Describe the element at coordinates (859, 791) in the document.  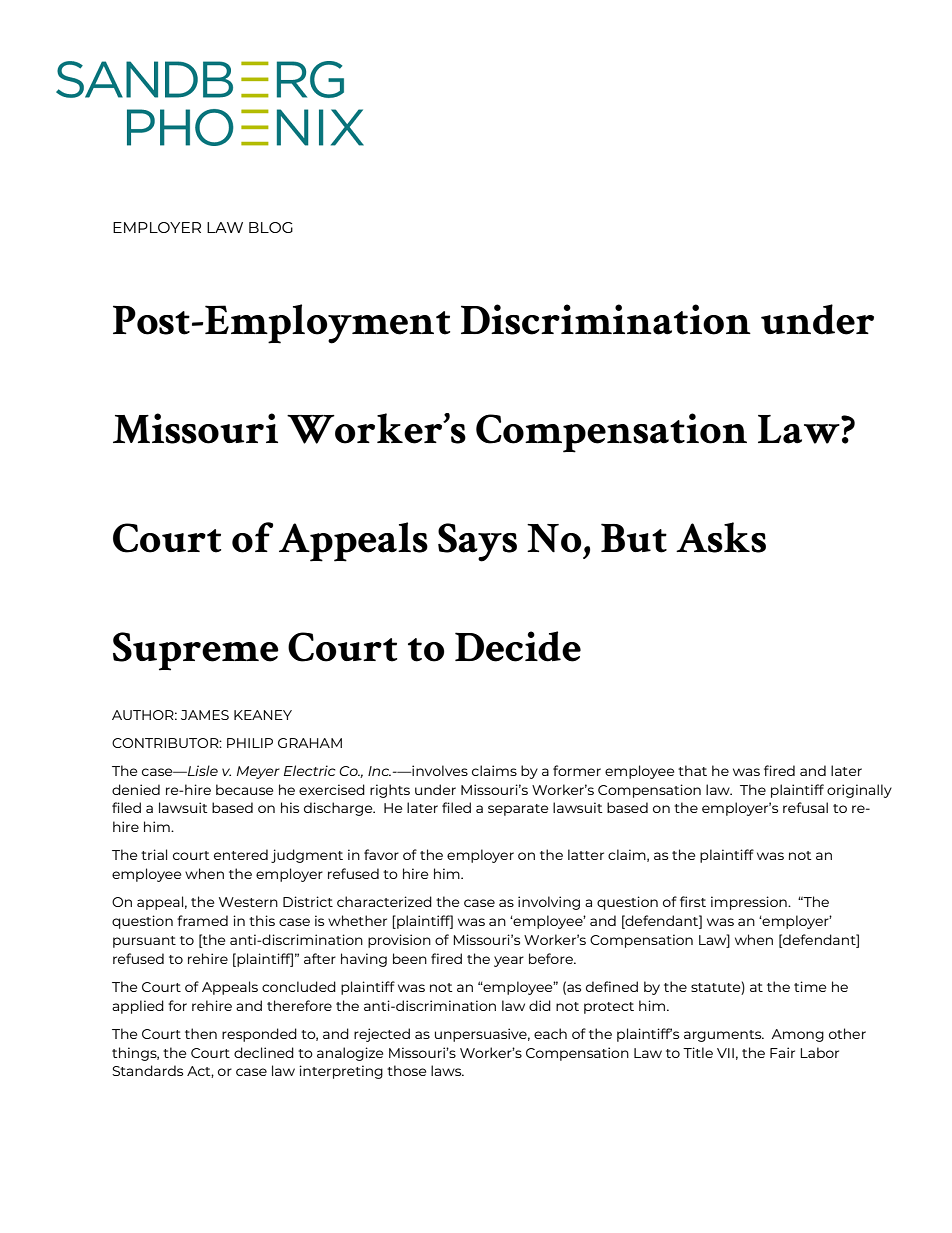
I see `originally` at that location.
